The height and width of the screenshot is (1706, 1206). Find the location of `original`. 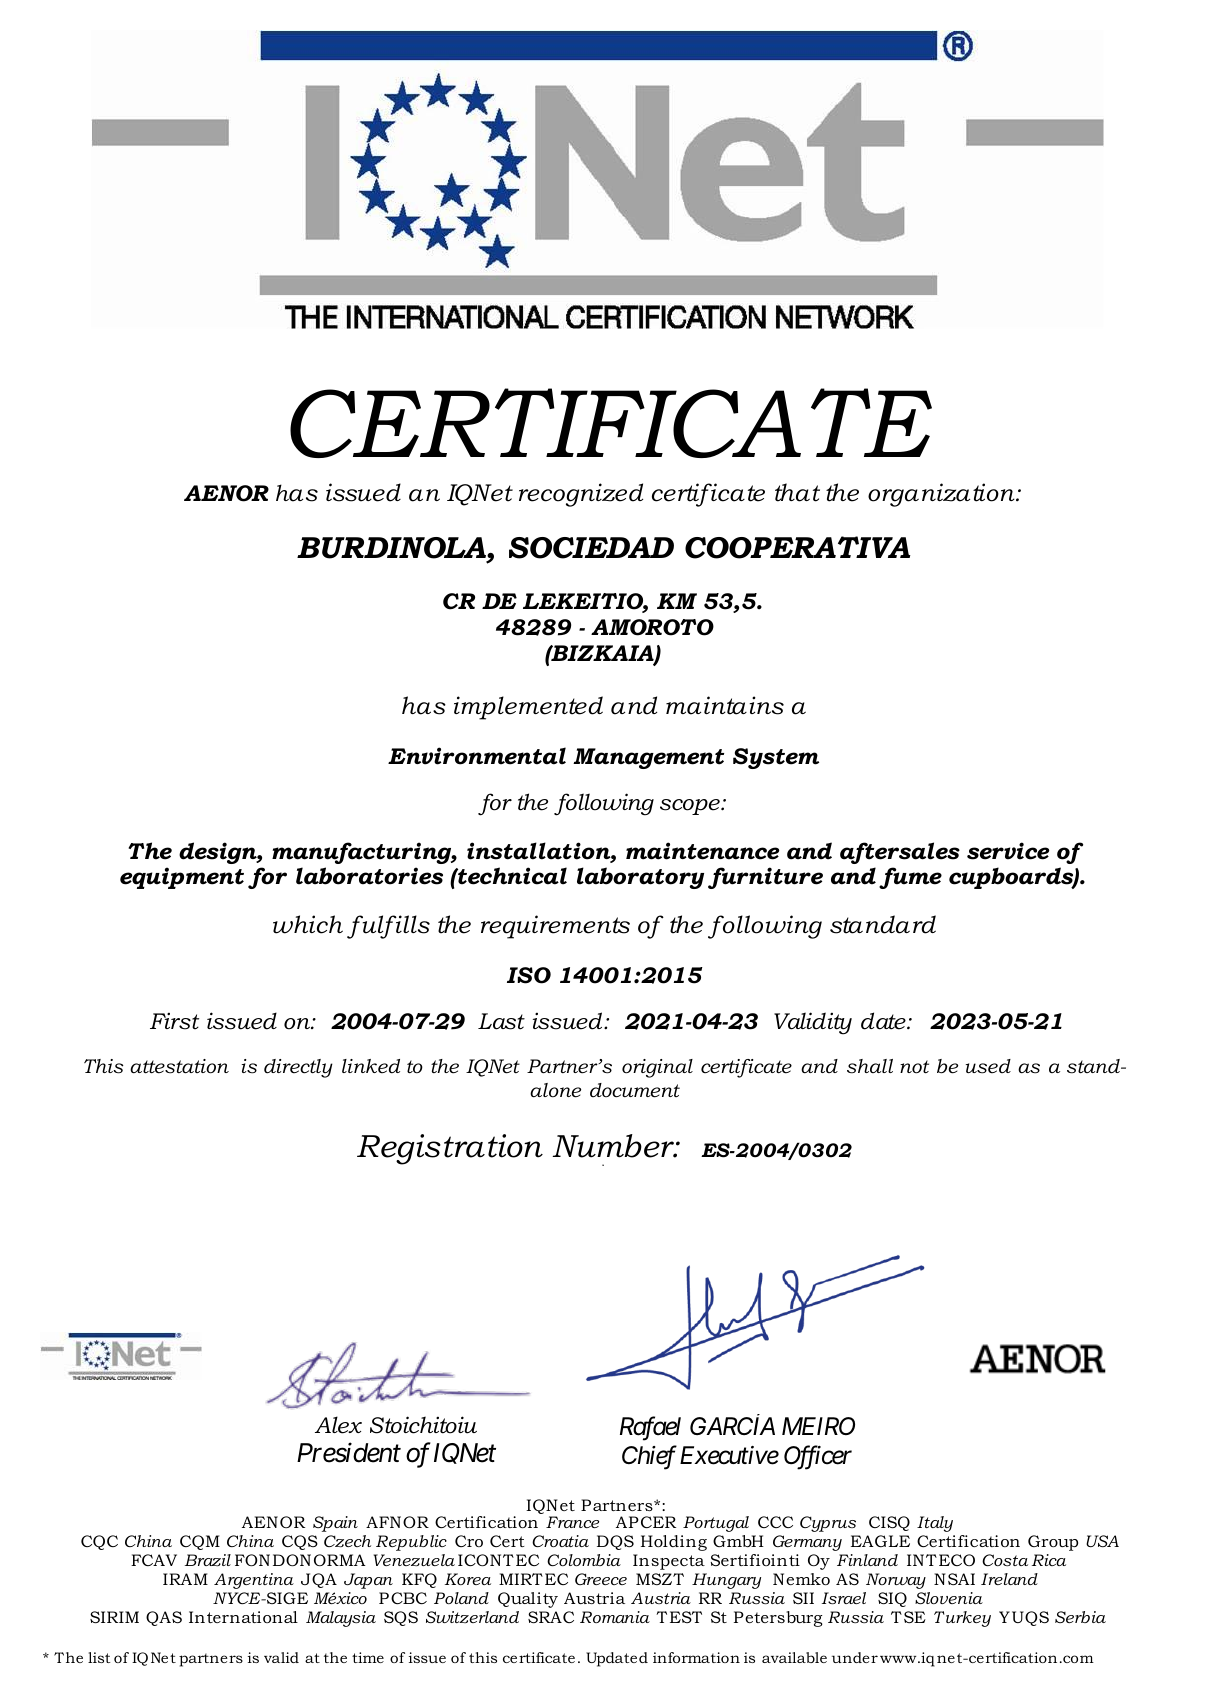

original is located at coordinates (657, 1068).
